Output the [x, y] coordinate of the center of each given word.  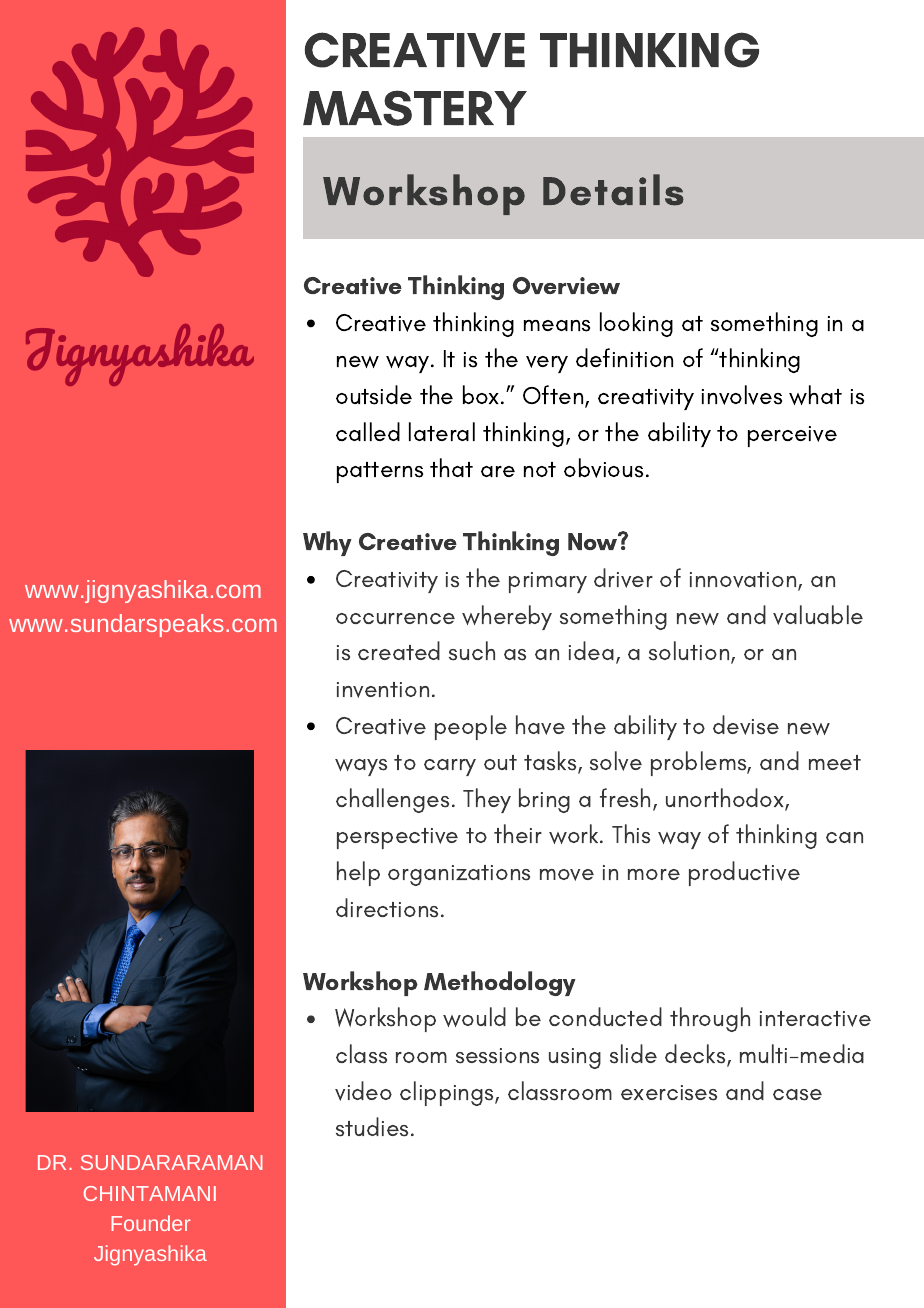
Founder [150, 1223]
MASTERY [415, 108]
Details [613, 190]
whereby [507, 617]
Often [554, 396]
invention [383, 690]
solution [690, 652]
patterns [380, 472]
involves [742, 395]
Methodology [500, 983]
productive [744, 873]
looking [636, 324]
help [358, 873]
